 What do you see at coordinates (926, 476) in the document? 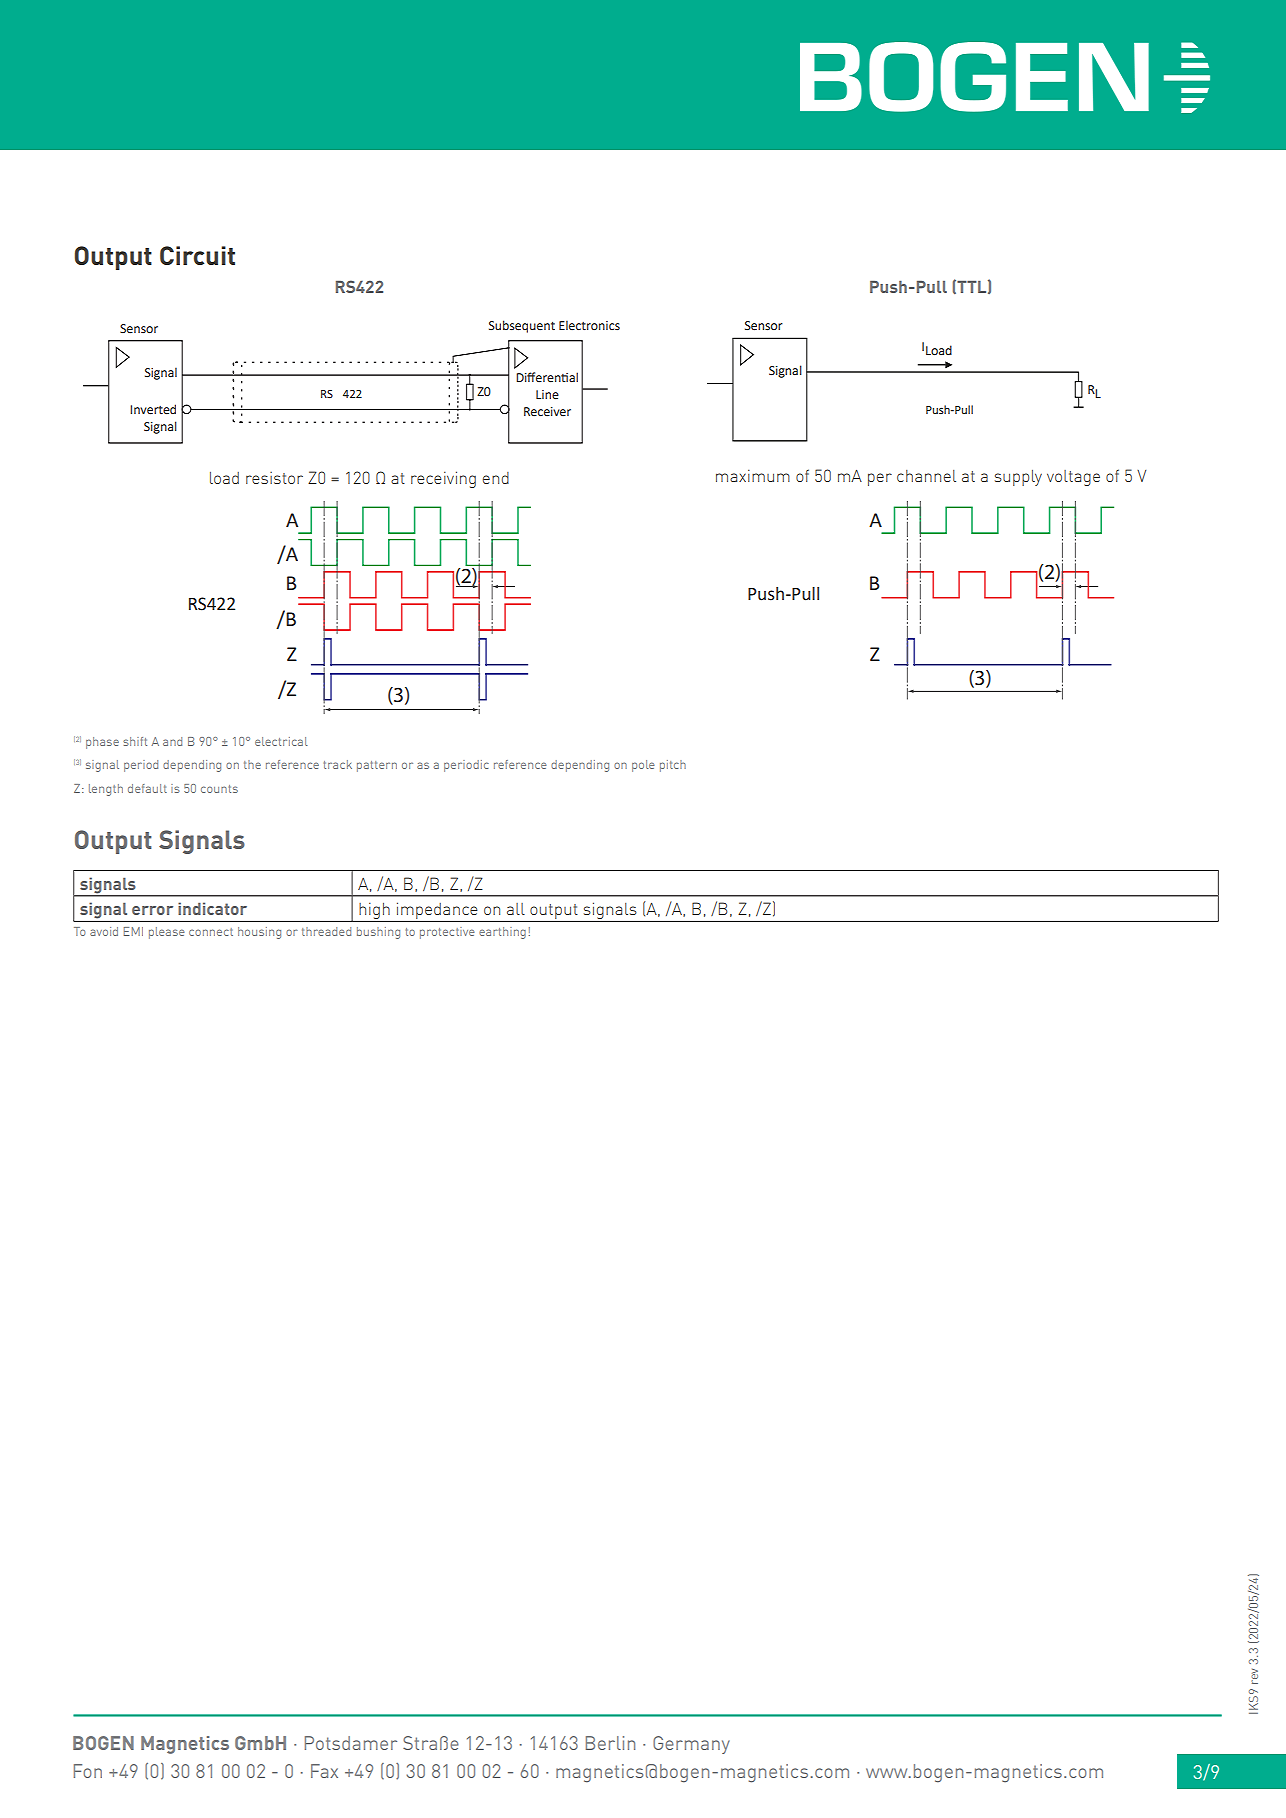
I see `channel` at bounding box center [926, 476].
